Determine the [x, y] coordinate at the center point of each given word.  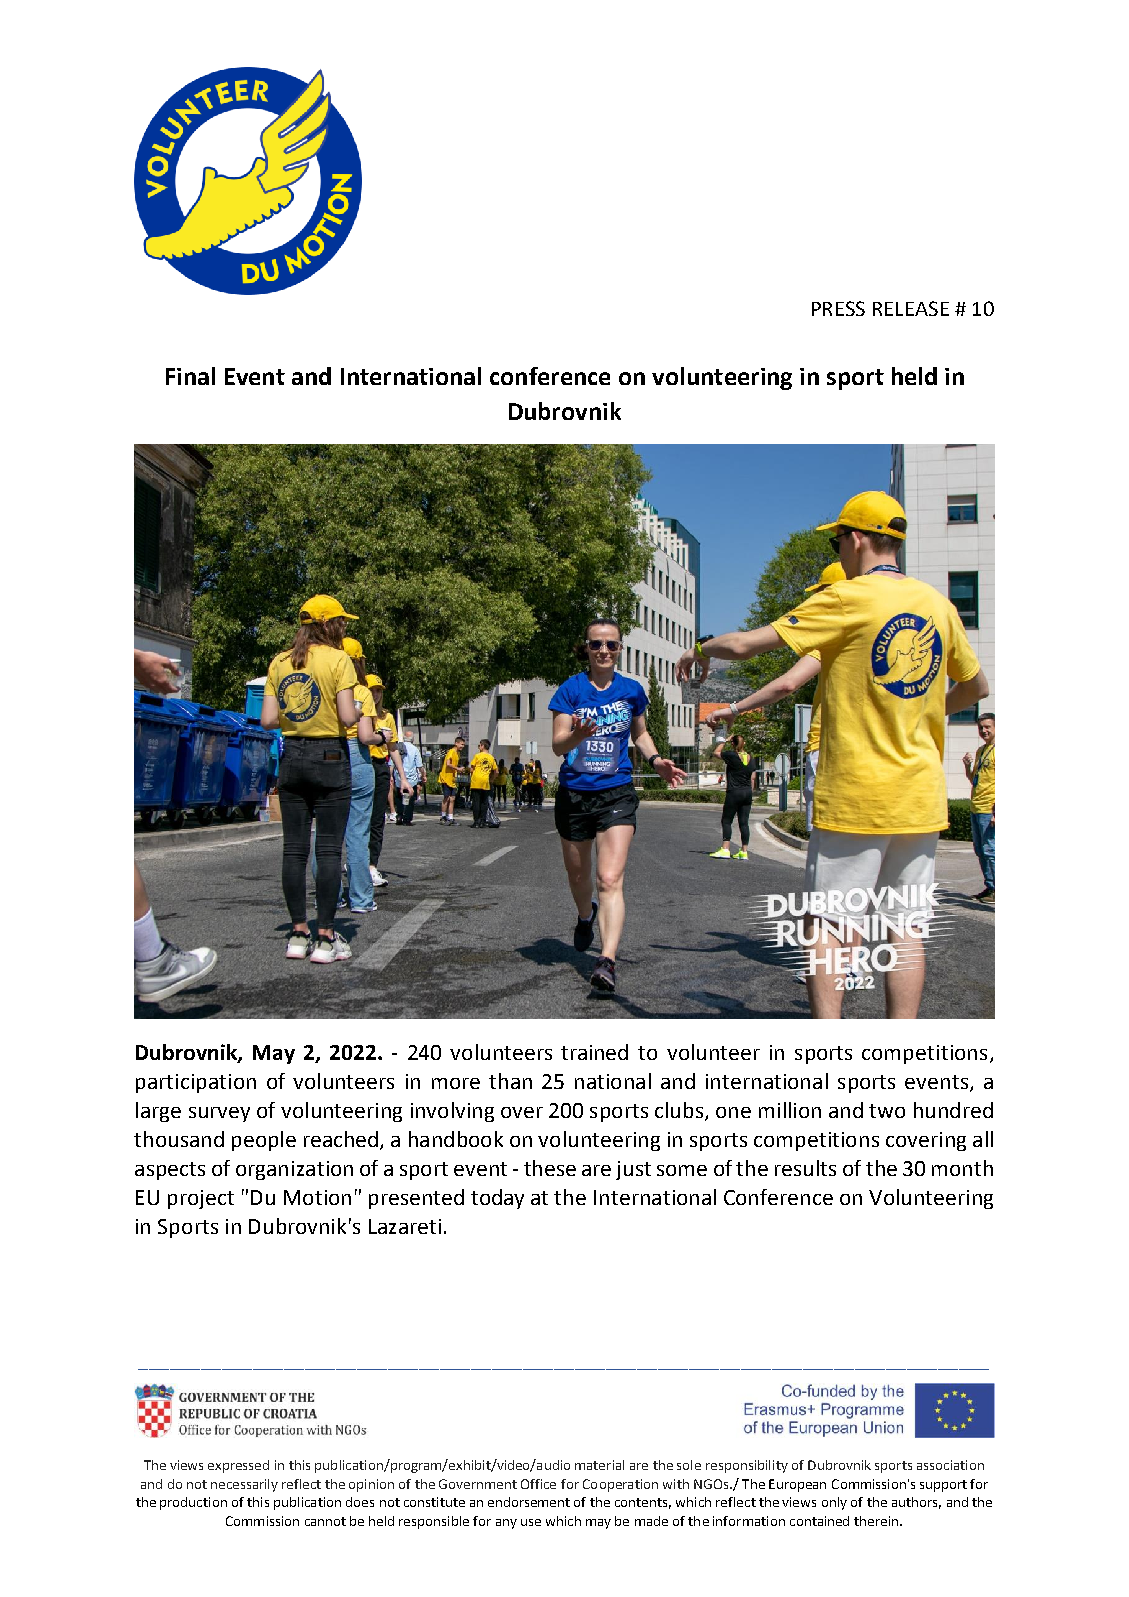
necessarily [244, 1485]
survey [219, 1114]
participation [196, 1083]
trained [594, 1052]
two [887, 1111]
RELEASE [911, 308]
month [962, 1168]
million [790, 1110]
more [456, 1083]
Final [190, 376]
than [510, 1081]
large [158, 1112]
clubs [680, 1111]
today [497, 1199]
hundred [953, 1110]
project [201, 1199]
